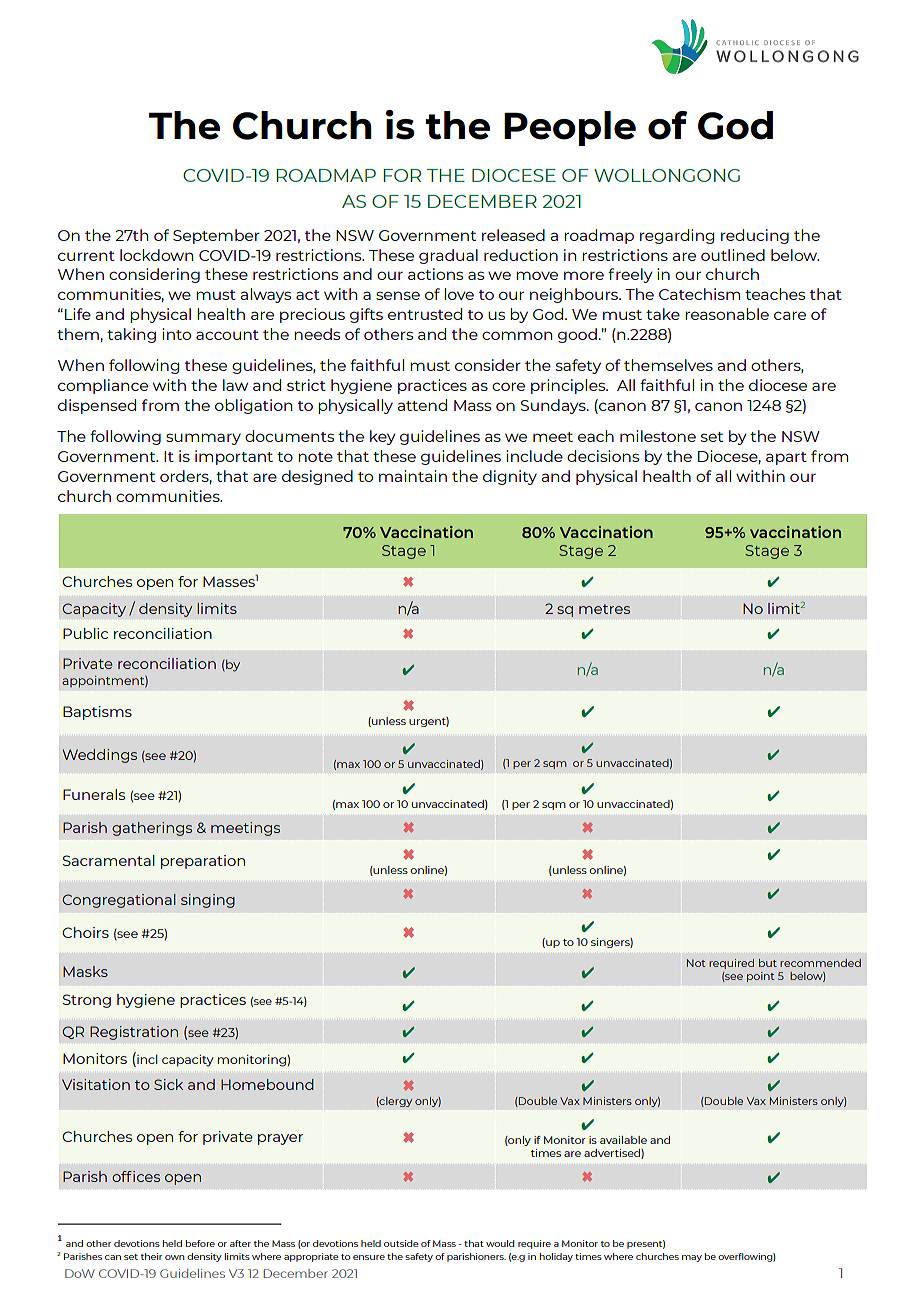 Image resolution: width=924 pixels, height=1307 pixels. Describe the element at coordinates (786, 458) in the screenshot. I see `apart` at that location.
